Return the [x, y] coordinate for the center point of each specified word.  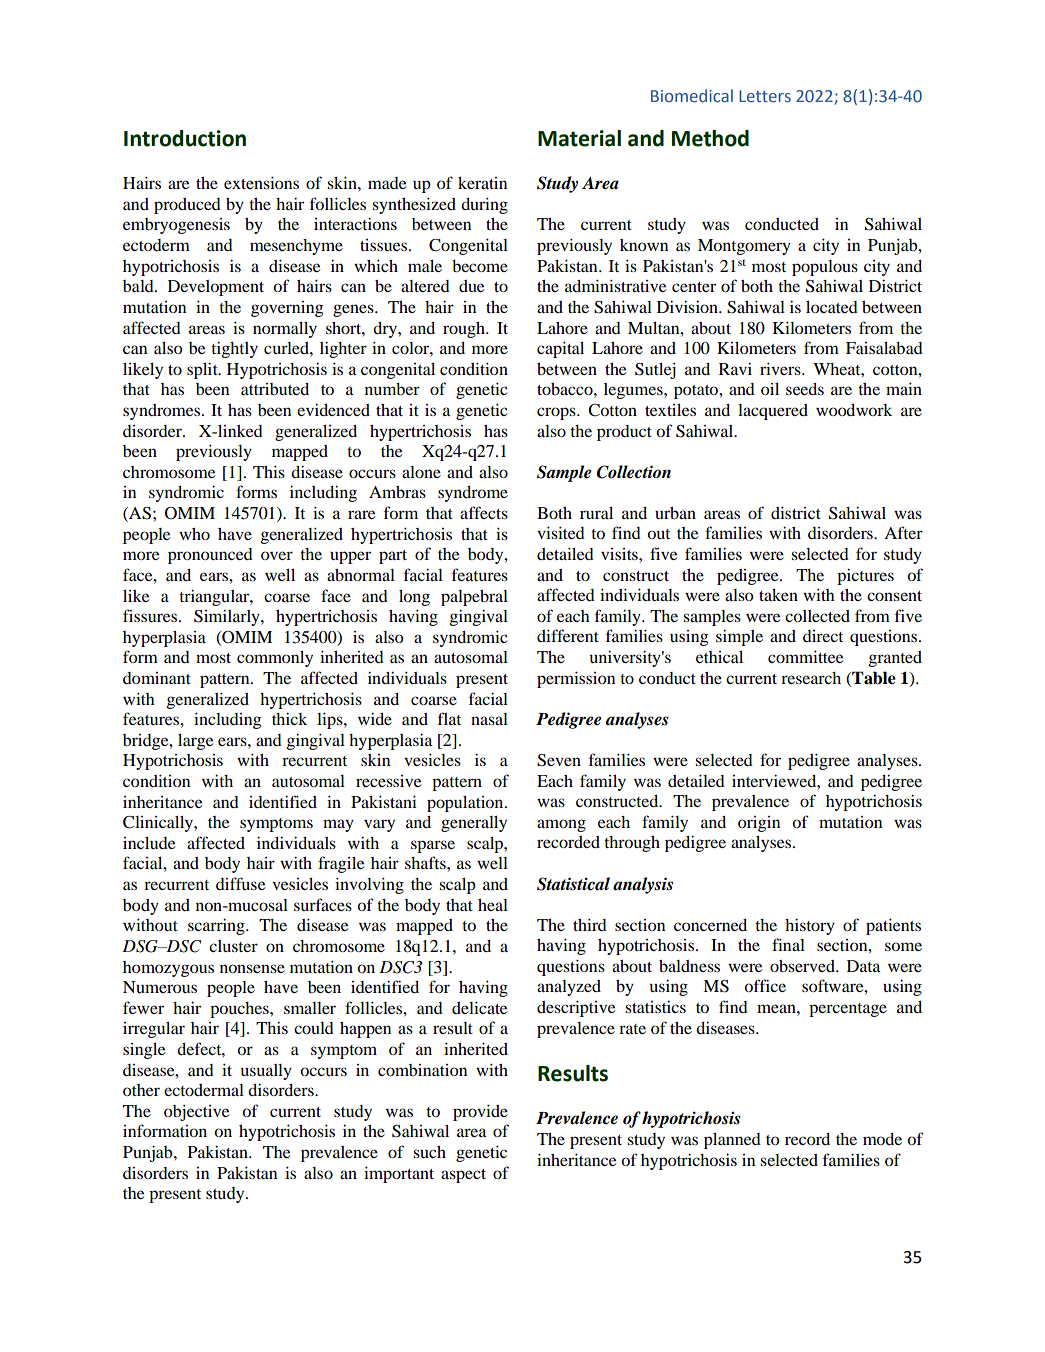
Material [579, 138]
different [568, 635]
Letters [765, 96]
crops [557, 413]
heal [493, 905]
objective [196, 1113]
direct [823, 636]
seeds [805, 389]
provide [480, 1113]
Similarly [228, 617]
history [810, 926]
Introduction [185, 138]
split [203, 370]
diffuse [240, 883]
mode [882, 1139]
